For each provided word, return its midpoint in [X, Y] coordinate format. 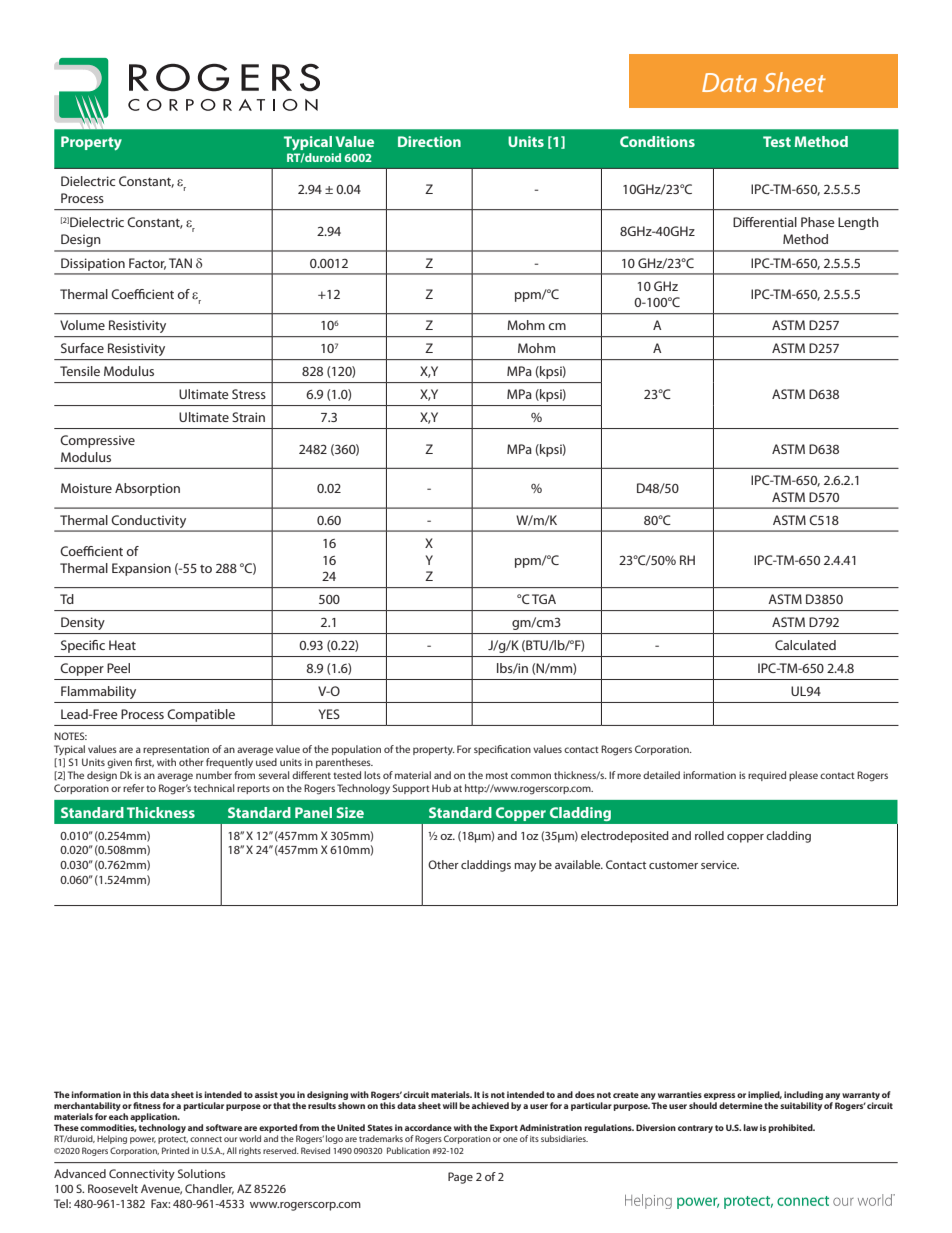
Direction [429, 141]
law [750, 1127]
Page [460, 1178]
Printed [175, 1150]
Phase [818, 222]
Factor [147, 264]
